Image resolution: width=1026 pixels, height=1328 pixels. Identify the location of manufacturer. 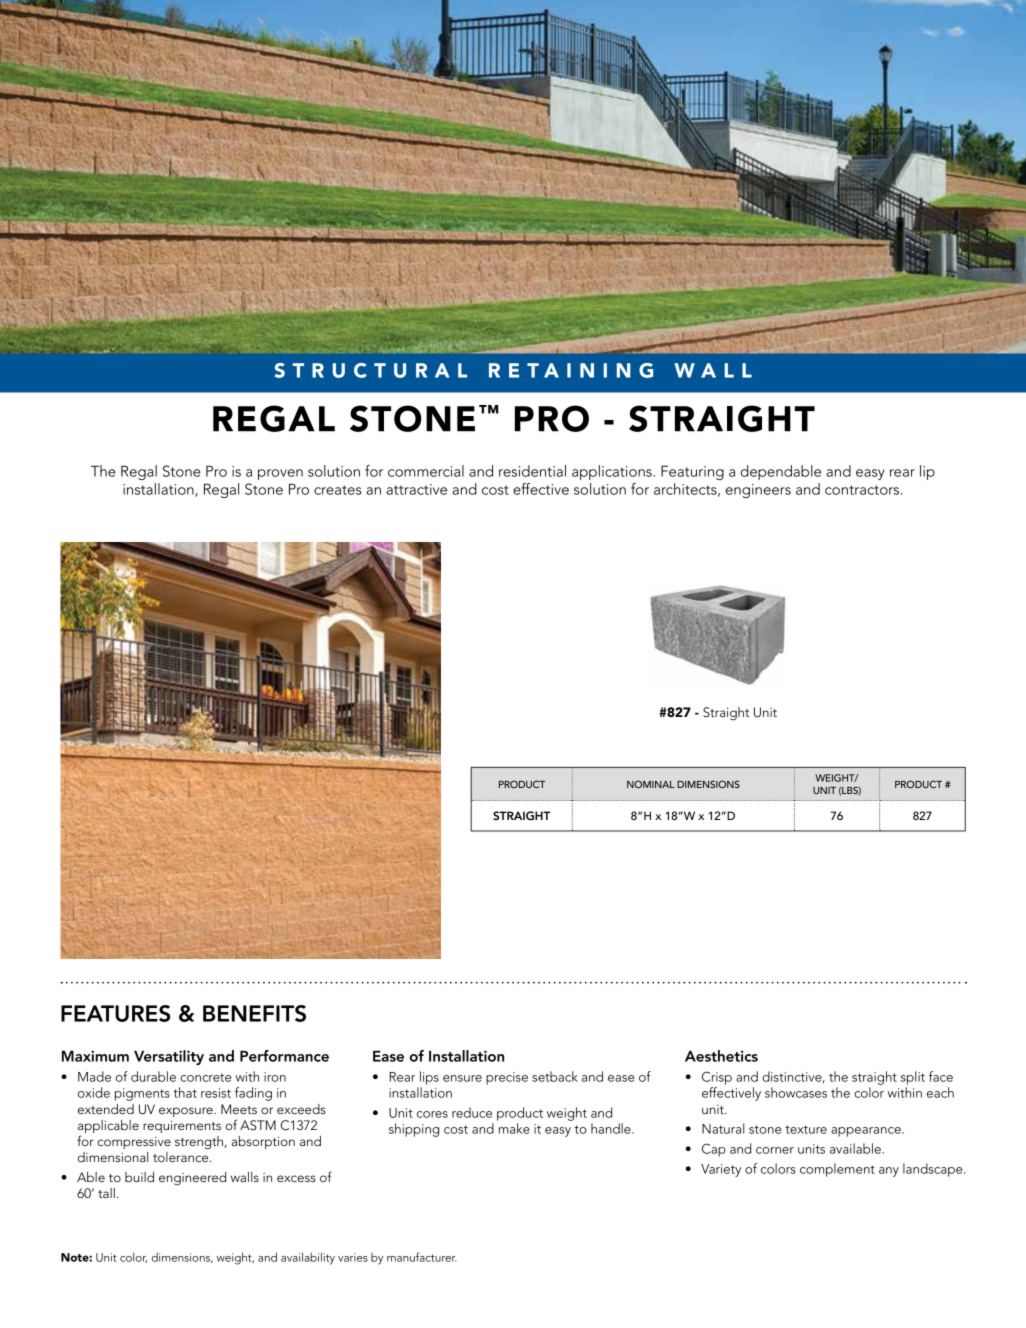
(421, 1257).
